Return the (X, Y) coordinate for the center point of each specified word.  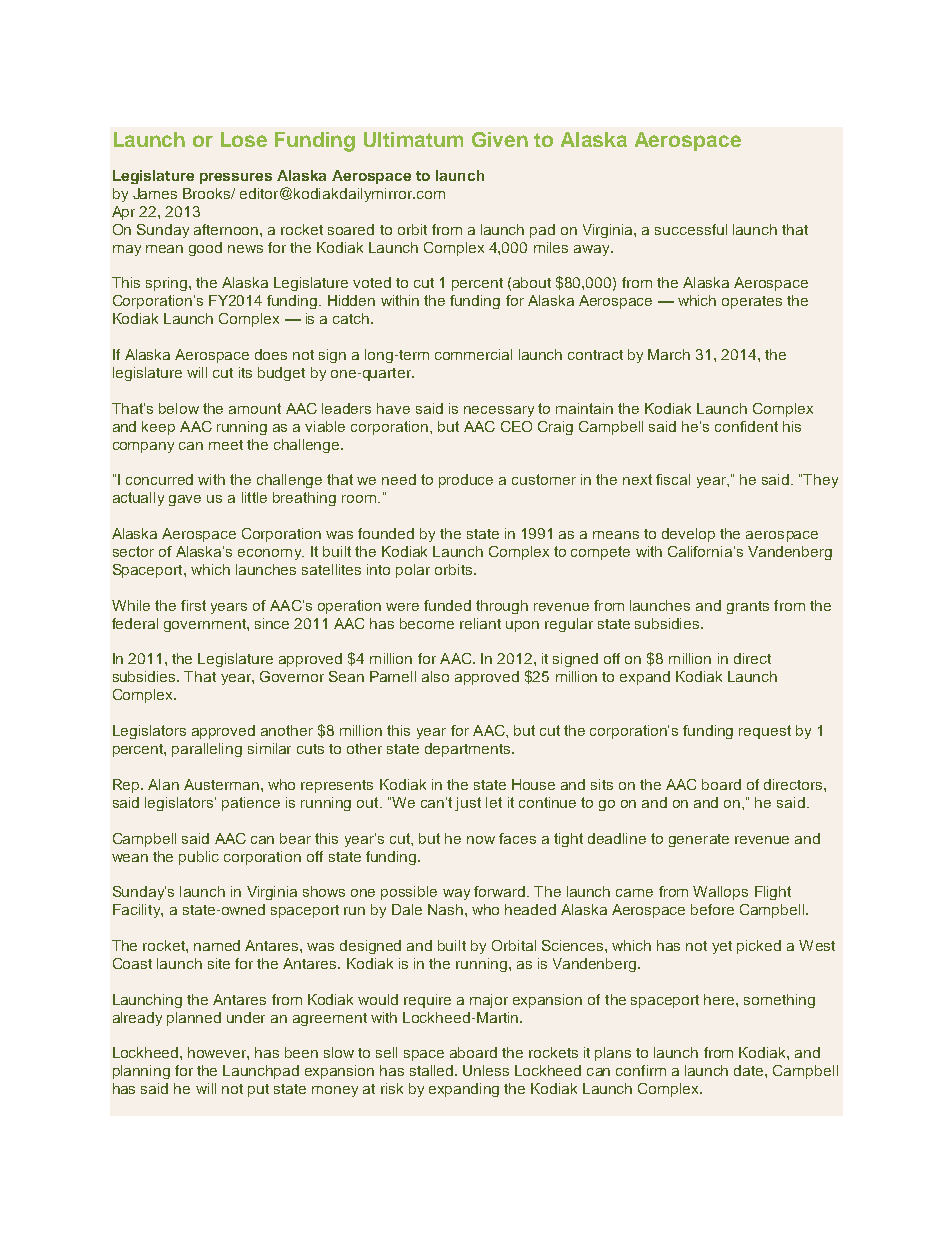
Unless (486, 1070)
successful (691, 229)
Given (500, 139)
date (750, 1070)
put (258, 1090)
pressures (236, 178)
